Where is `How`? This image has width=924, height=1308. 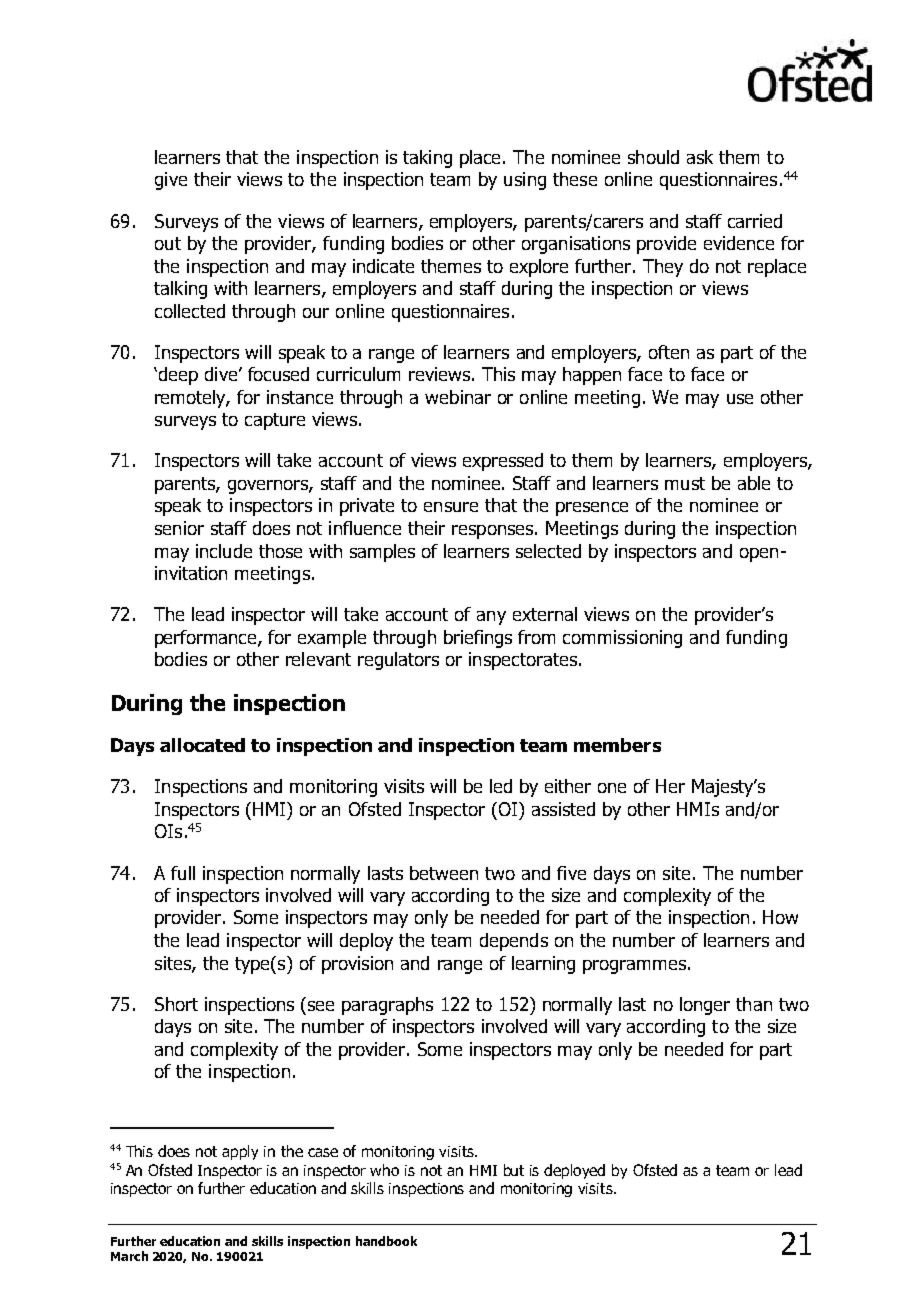
How is located at coordinates (780, 917).
